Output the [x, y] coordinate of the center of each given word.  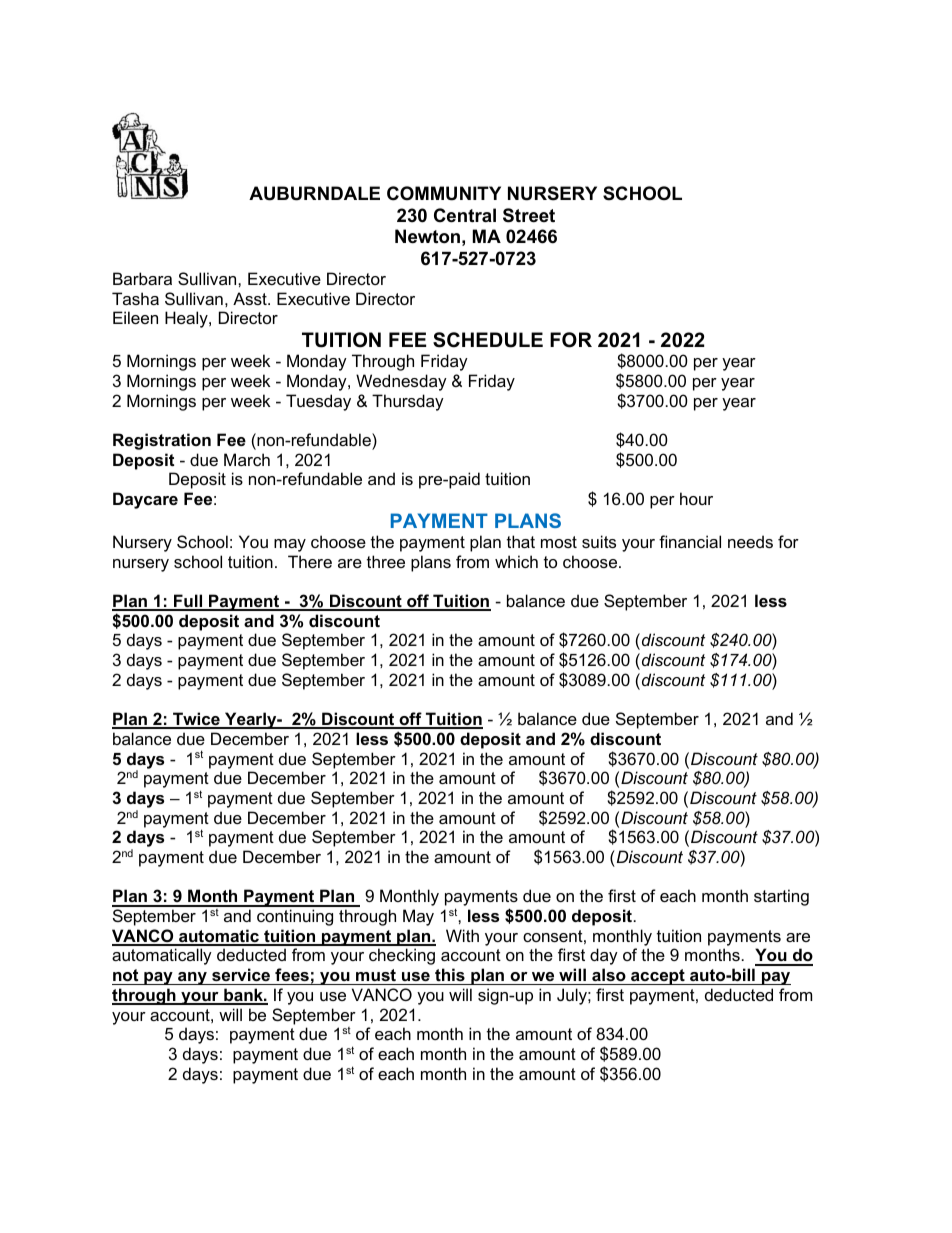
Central [465, 215]
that [521, 541]
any [192, 978]
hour [696, 498]
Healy [187, 319]
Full [188, 602]
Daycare [145, 500]
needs [750, 541]
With [462, 935]
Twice [196, 720]
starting [781, 897]
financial [690, 541]
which [516, 561]
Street [529, 215]
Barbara [142, 278]
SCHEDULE [488, 340]
